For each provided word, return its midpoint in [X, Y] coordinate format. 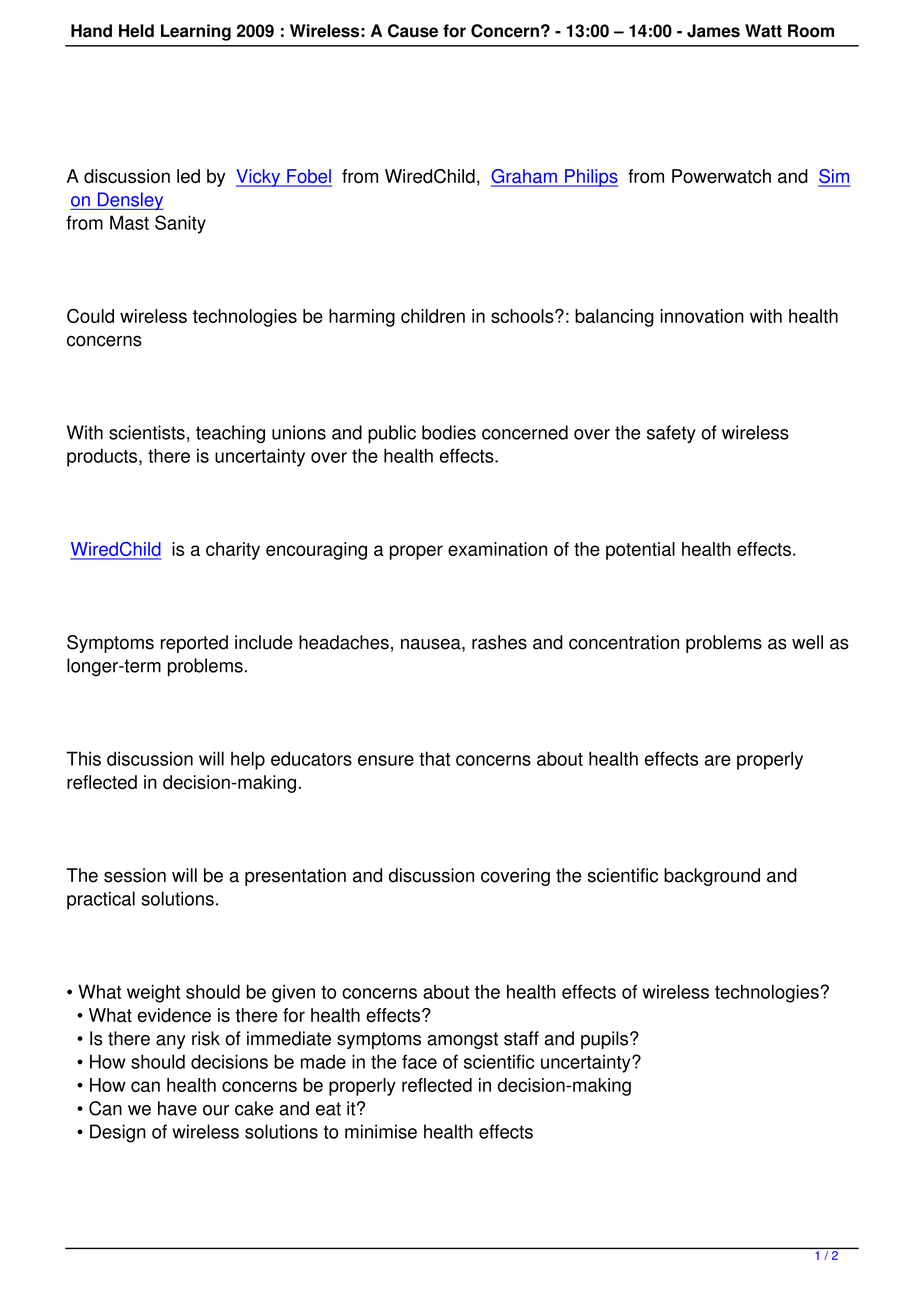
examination [497, 549]
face [419, 1061]
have [177, 1108]
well [807, 642]
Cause [413, 31]
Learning [196, 32]
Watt [763, 31]
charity [233, 551]
